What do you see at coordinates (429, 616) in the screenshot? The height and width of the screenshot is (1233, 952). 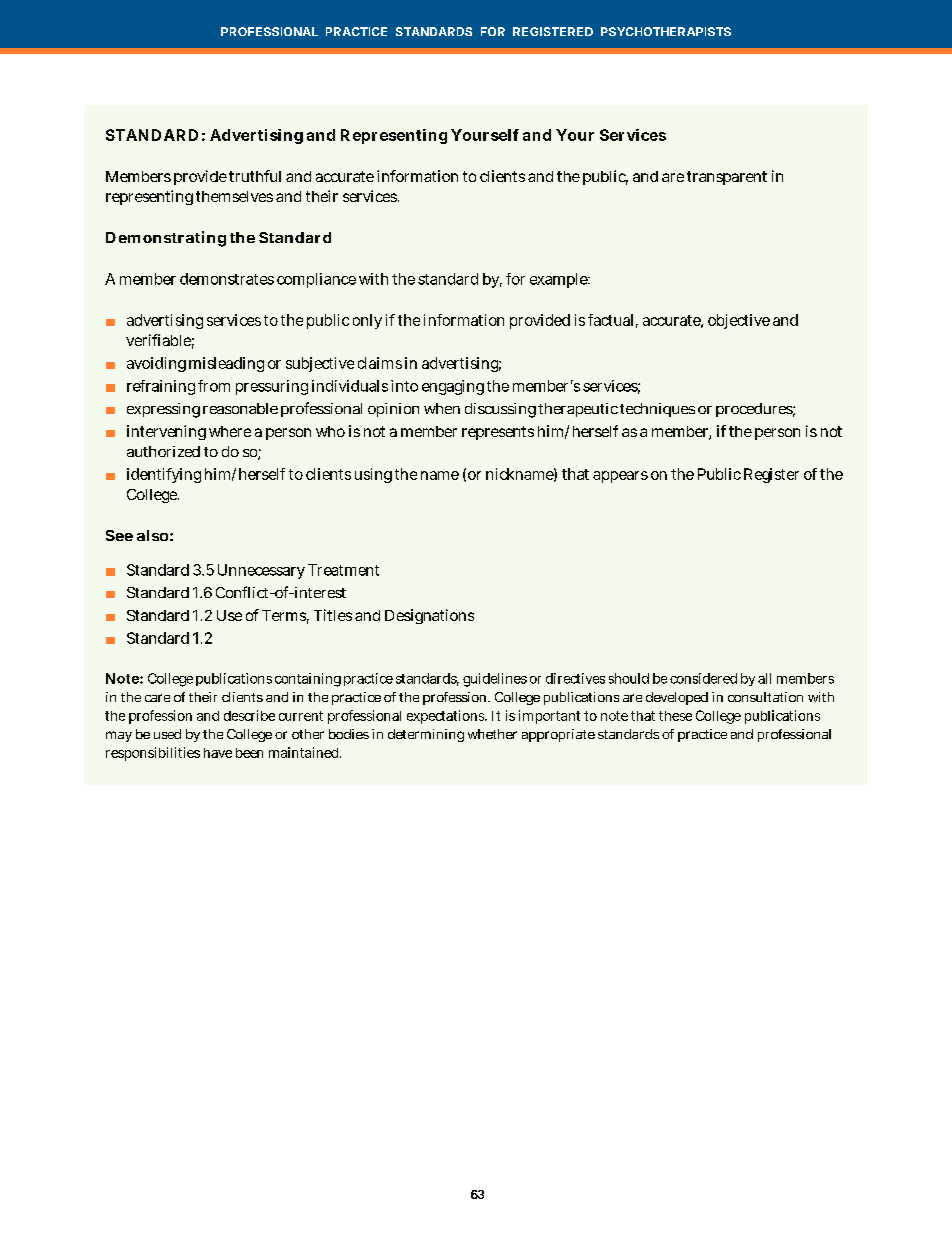 I see `Designations` at bounding box center [429, 616].
